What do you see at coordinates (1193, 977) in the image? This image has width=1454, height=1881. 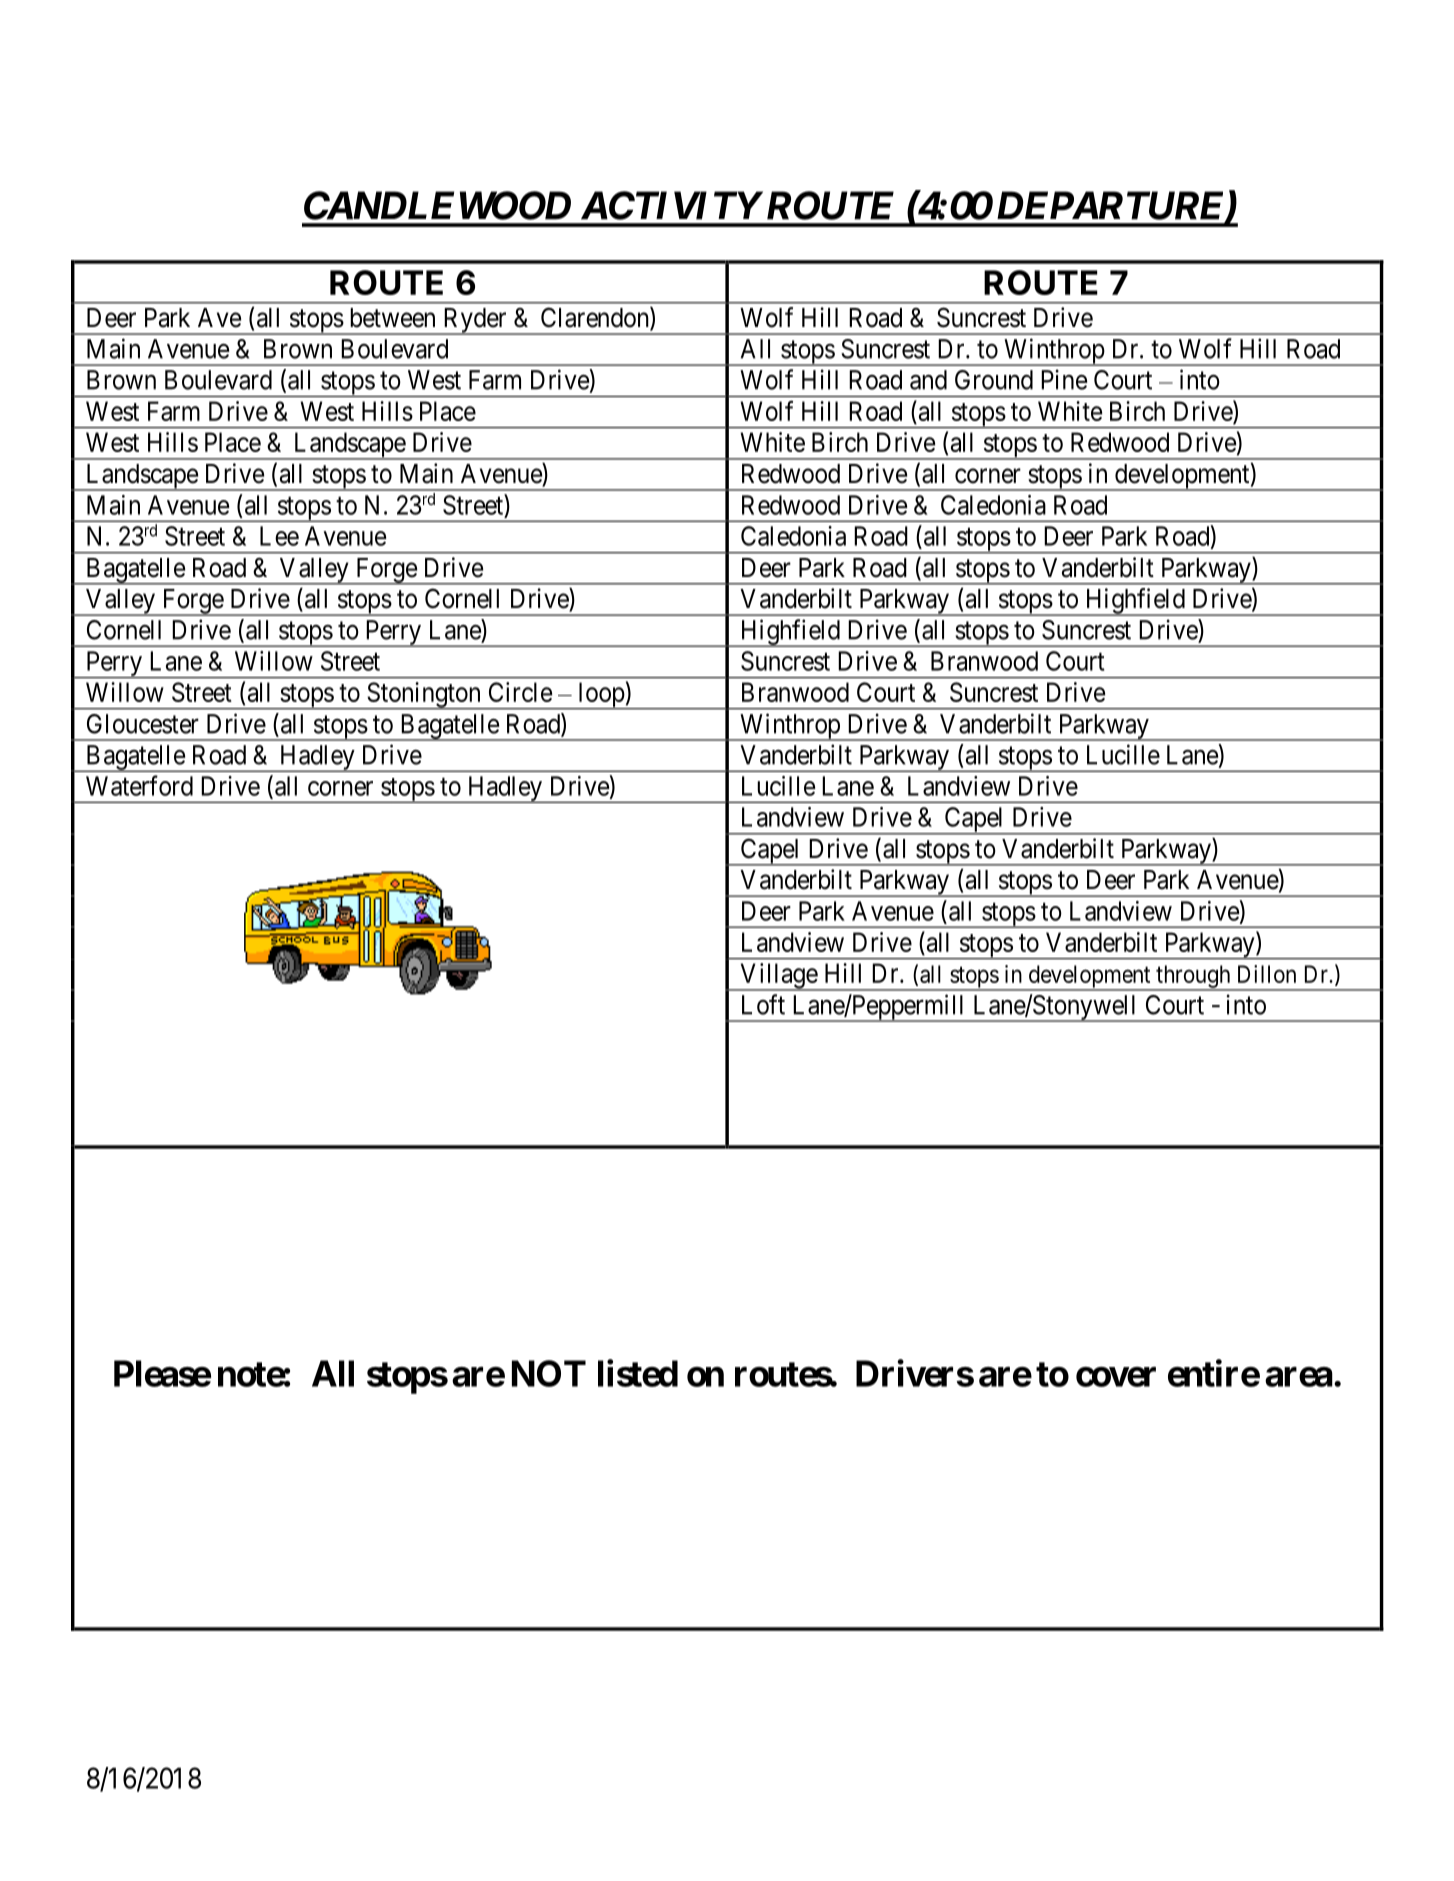 I see `through` at bounding box center [1193, 977].
